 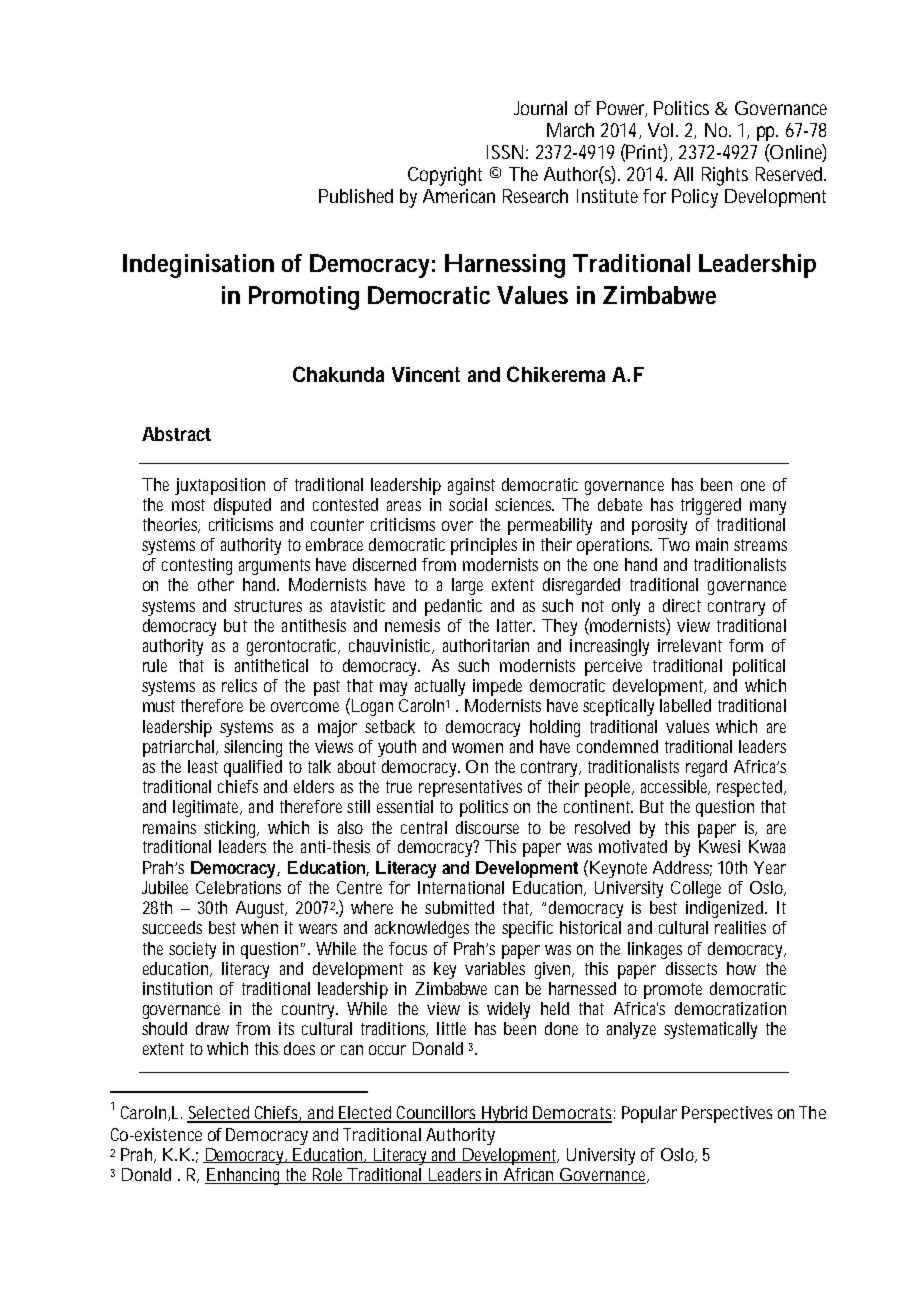 I want to click on Rights, so click(x=725, y=176).
